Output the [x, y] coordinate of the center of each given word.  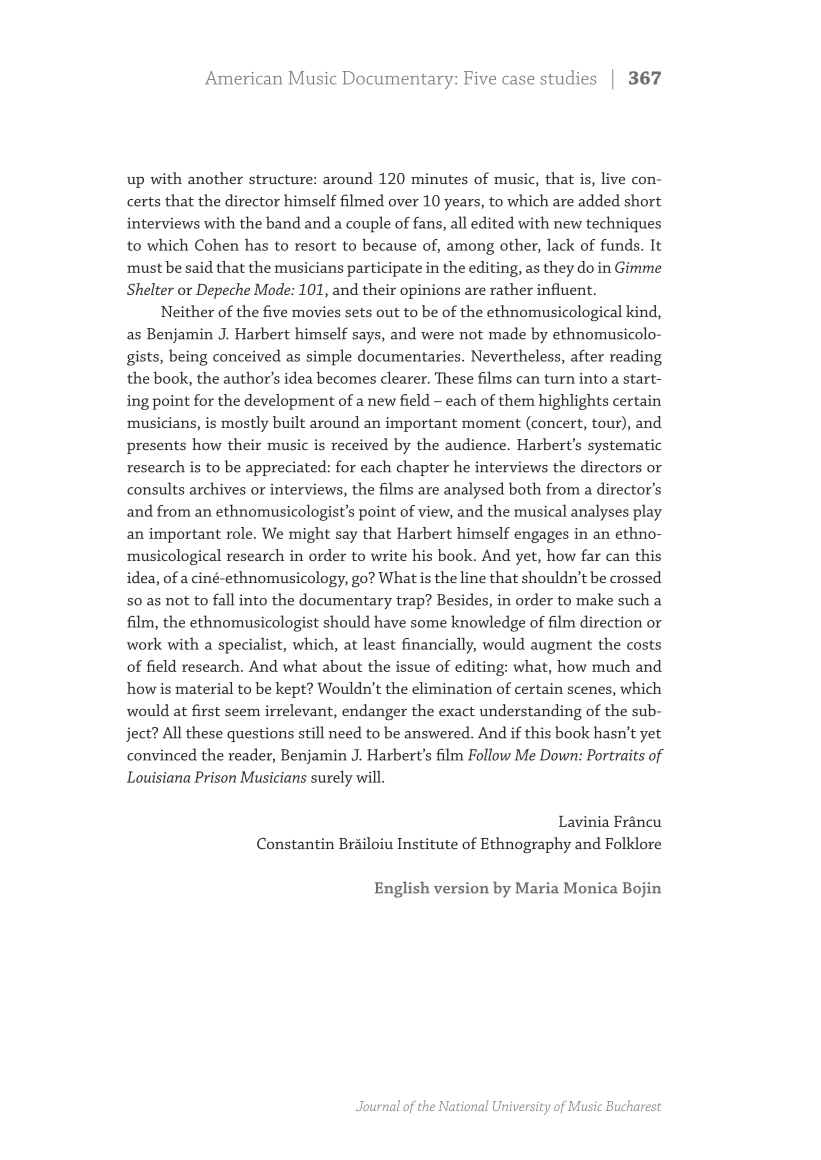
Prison [215, 777]
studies [568, 77]
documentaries [410, 355]
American [243, 78]
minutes [439, 178]
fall [224, 599]
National [463, 1105]
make [594, 599]
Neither [187, 311]
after [587, 356]
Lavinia [584, 821]
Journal [378, 1105]
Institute [427, 844]
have [390, 621]
